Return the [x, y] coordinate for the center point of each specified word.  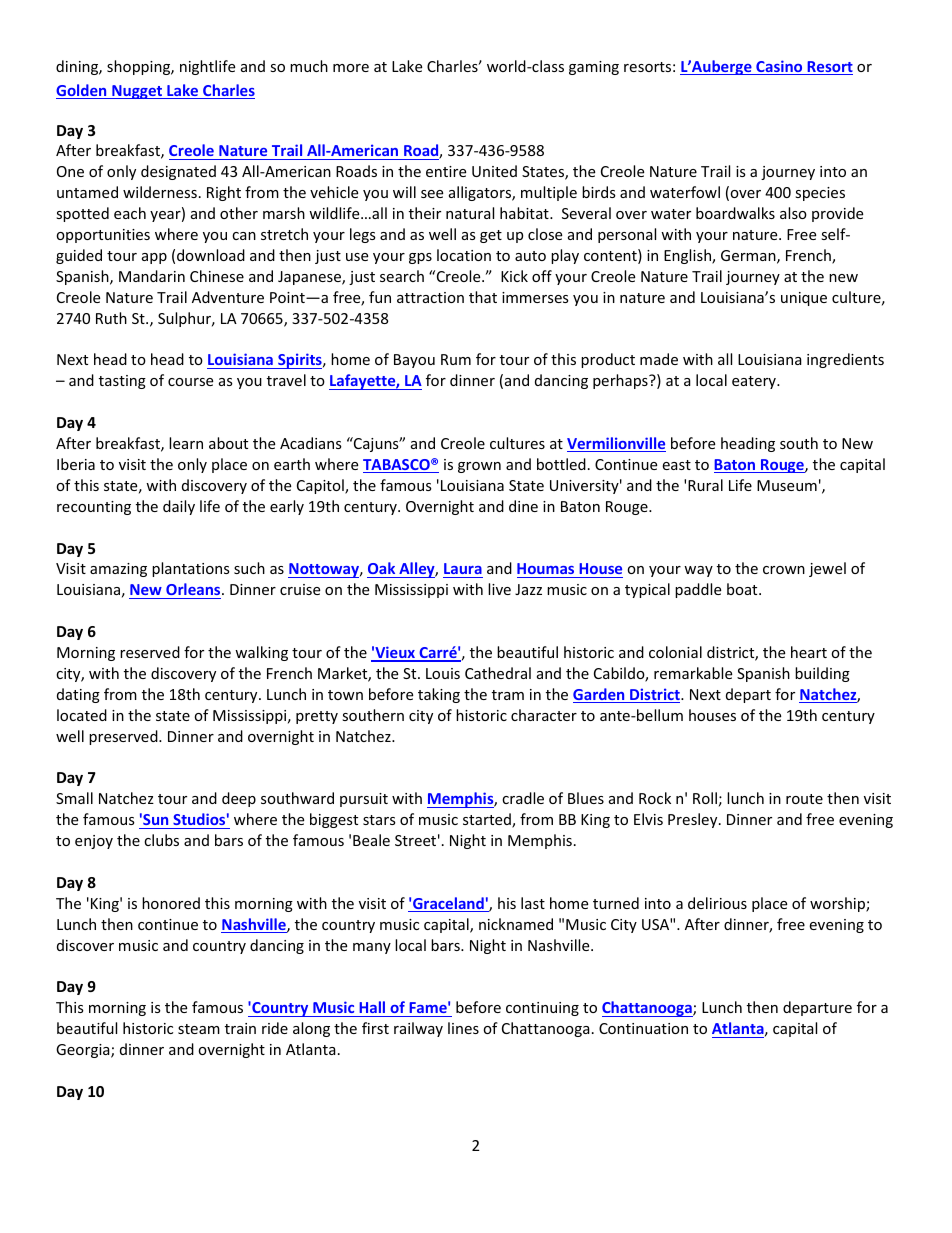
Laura [463, 568]
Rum [456, 359]
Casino [779, 67]
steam [199, 1029]
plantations [191, 569]
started [488, 820]
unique [804, 299]
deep [239, 799]
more [351, 68]
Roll [705, 798]
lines [463, 1028]
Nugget [137, 92]
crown [784, 570]
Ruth [111, 318]
